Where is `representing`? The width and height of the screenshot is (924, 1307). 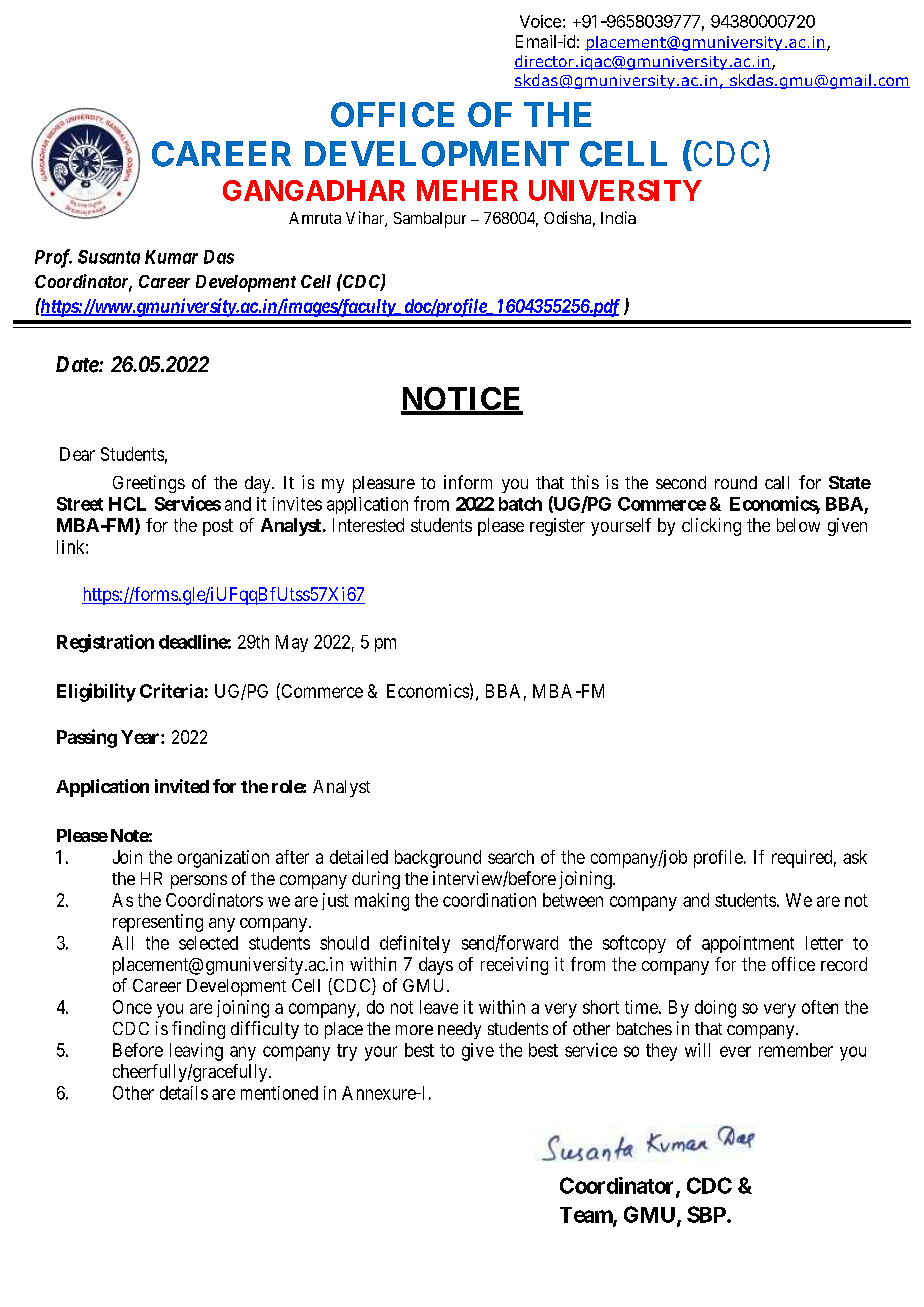
representing is located at coordinates (158, 923).
